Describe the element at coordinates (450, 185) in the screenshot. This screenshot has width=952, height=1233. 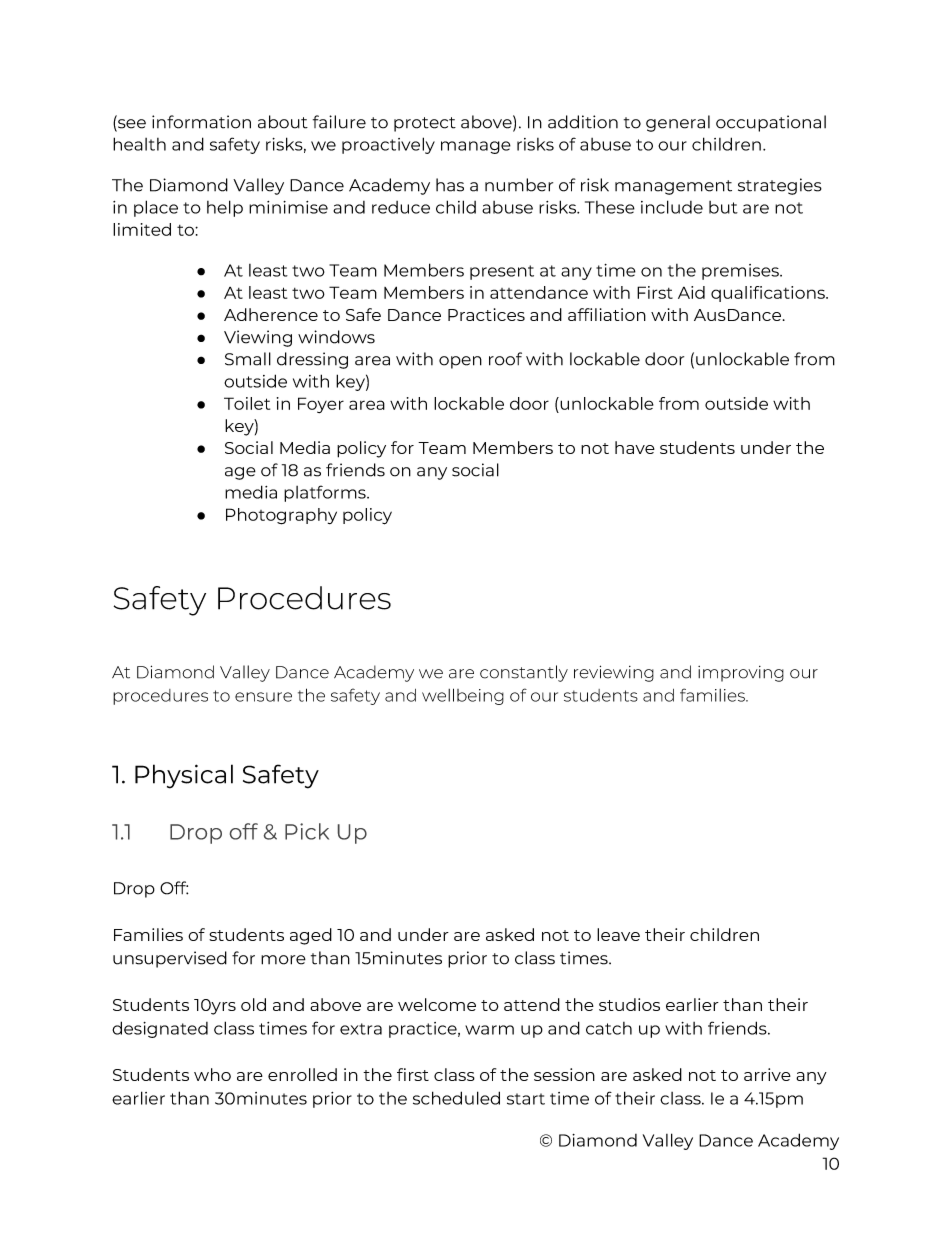
I see `has` at that location.
